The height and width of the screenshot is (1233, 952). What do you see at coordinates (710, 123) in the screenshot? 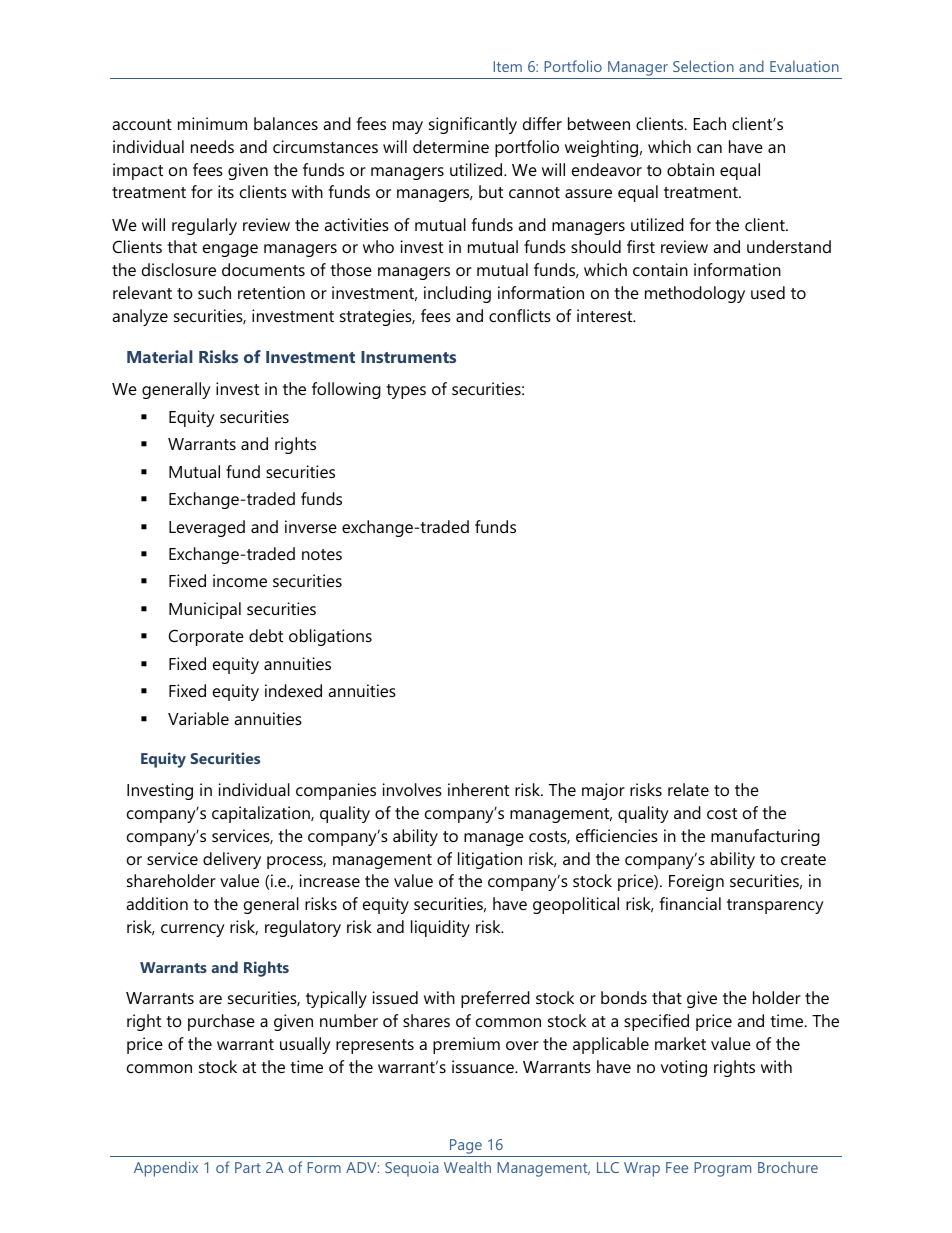
I see `Each` at bounding box center [710, 123].
